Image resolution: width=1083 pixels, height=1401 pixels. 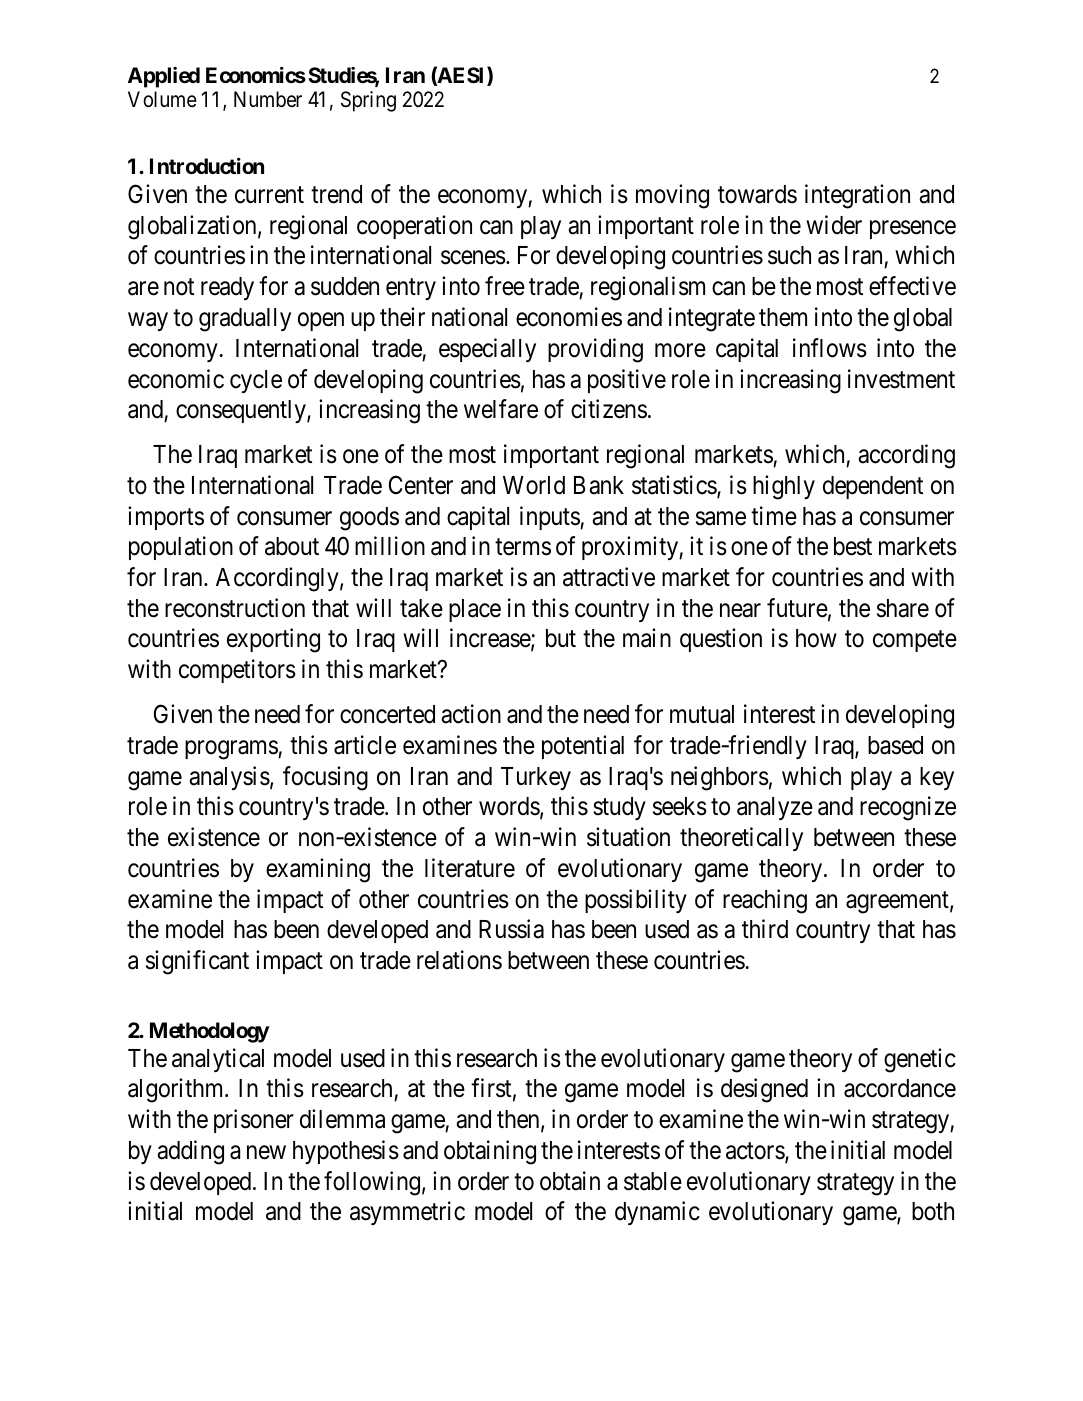 What do you see at coordinates (857, 196) in the page?
I see `integration` at bounding box center [857, 196].
